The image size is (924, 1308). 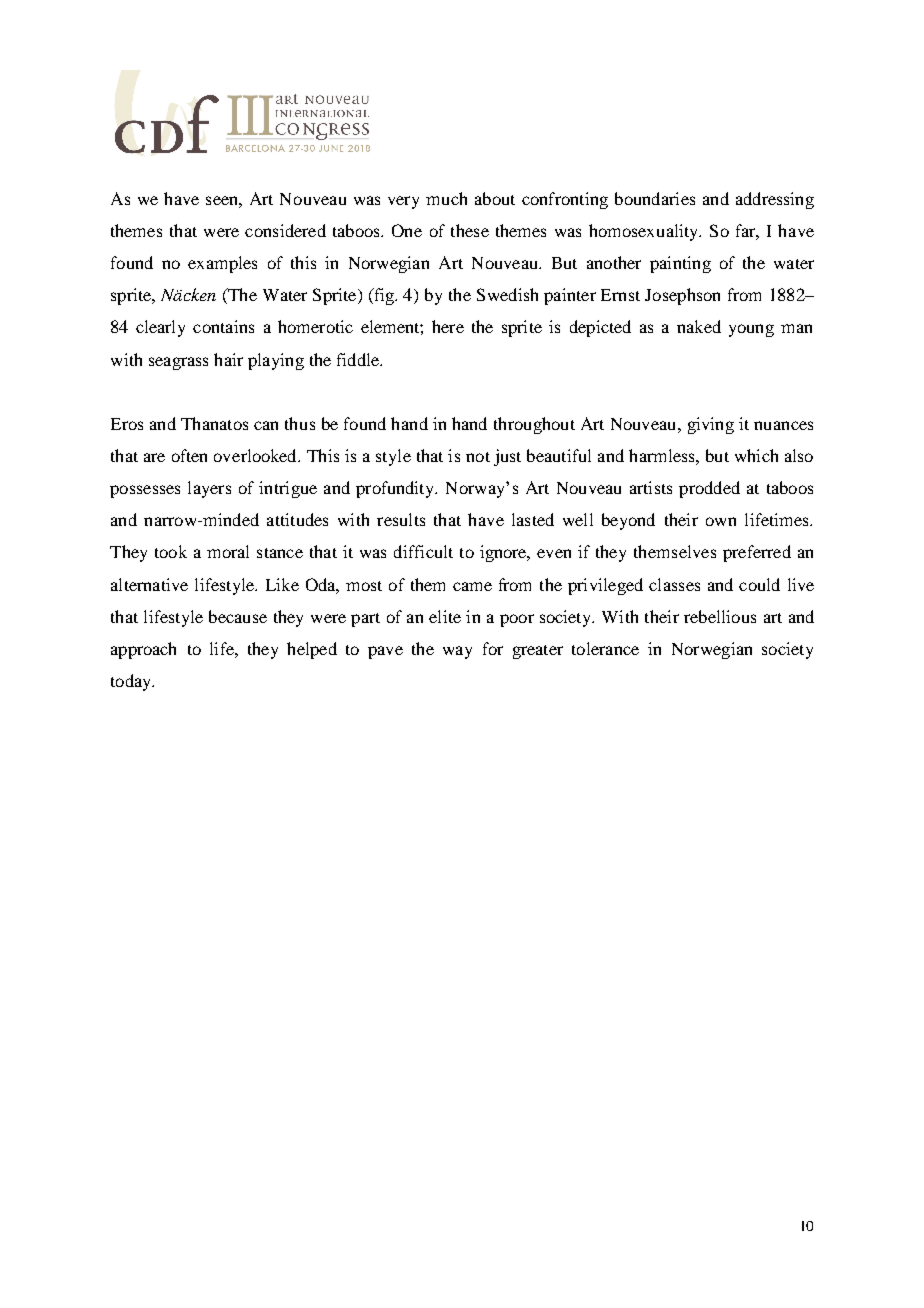 What do you see at coordinates (711, 425) in the screenshot?
I see `giving` at bounding box center [711, 425].
